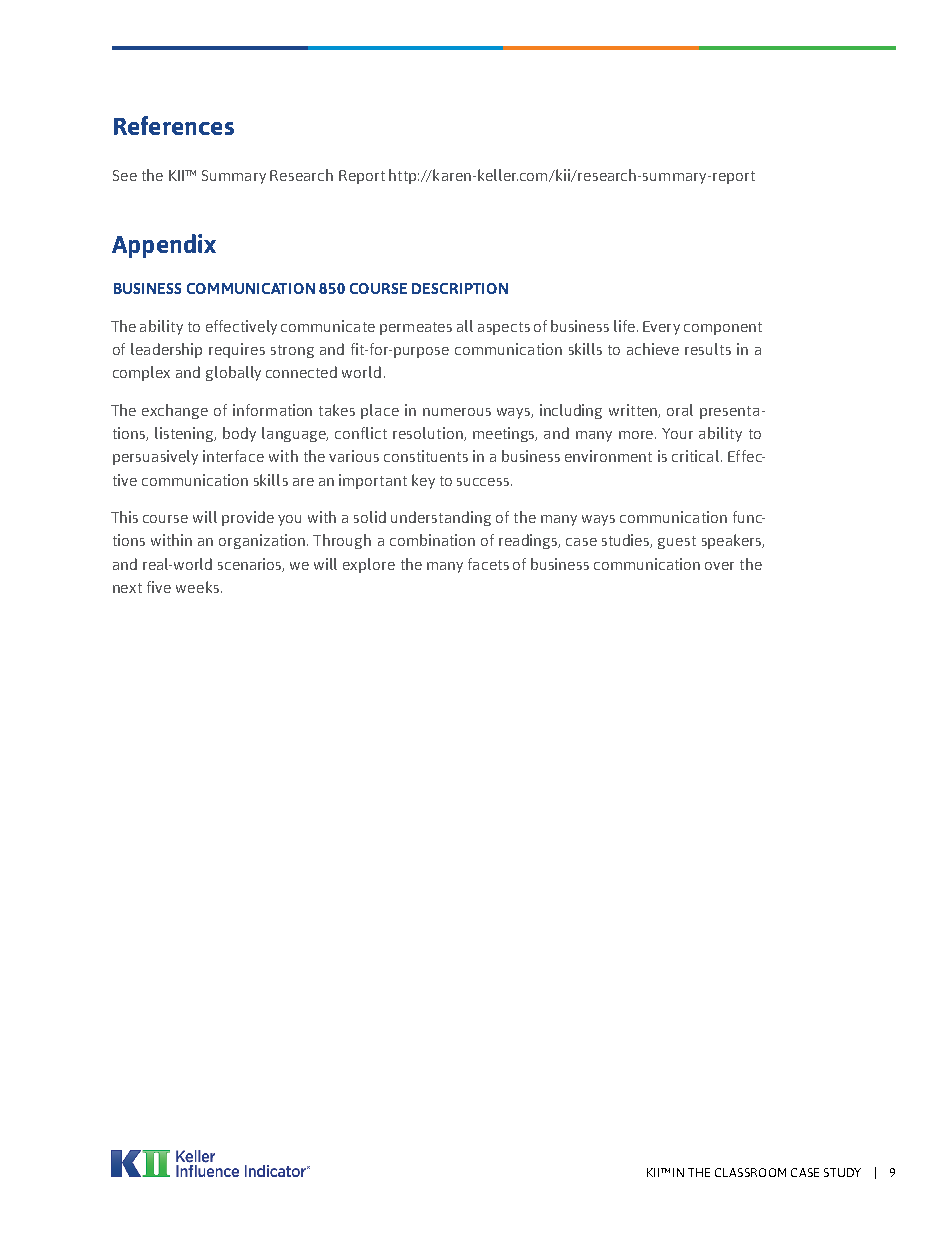 This screenshot has width=952, height=1233. I want to click on DESCRIPTION, so click(460, 288).
